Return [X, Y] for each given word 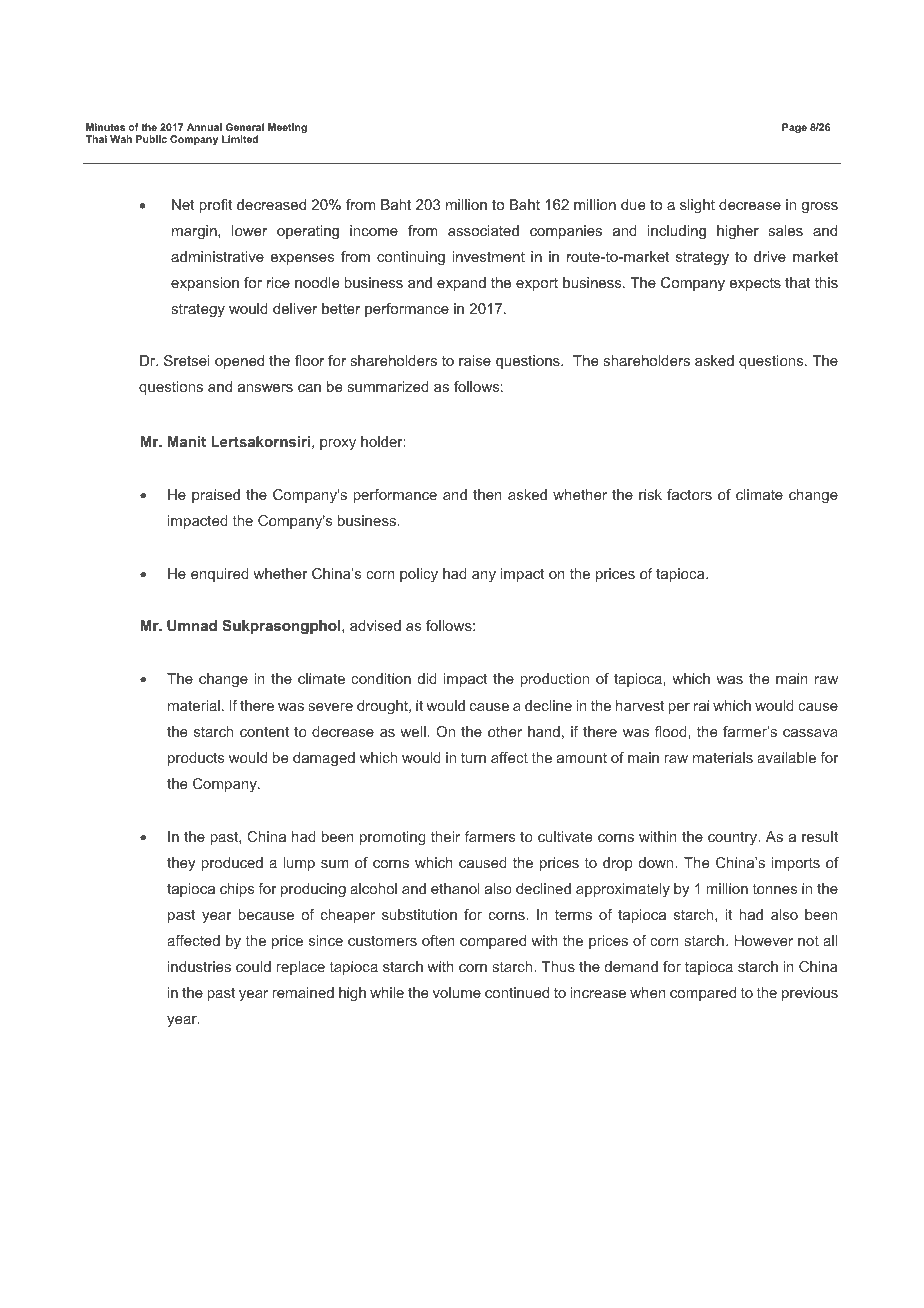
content [264, 731]
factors [689, 494]
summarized [388, 386]
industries [199, 966]
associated [483, 230]
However [764, 940]
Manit [187, 441]
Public [151, 139]
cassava [810, 733]
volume [457, 992]
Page [794, 128]
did [427, 678]
